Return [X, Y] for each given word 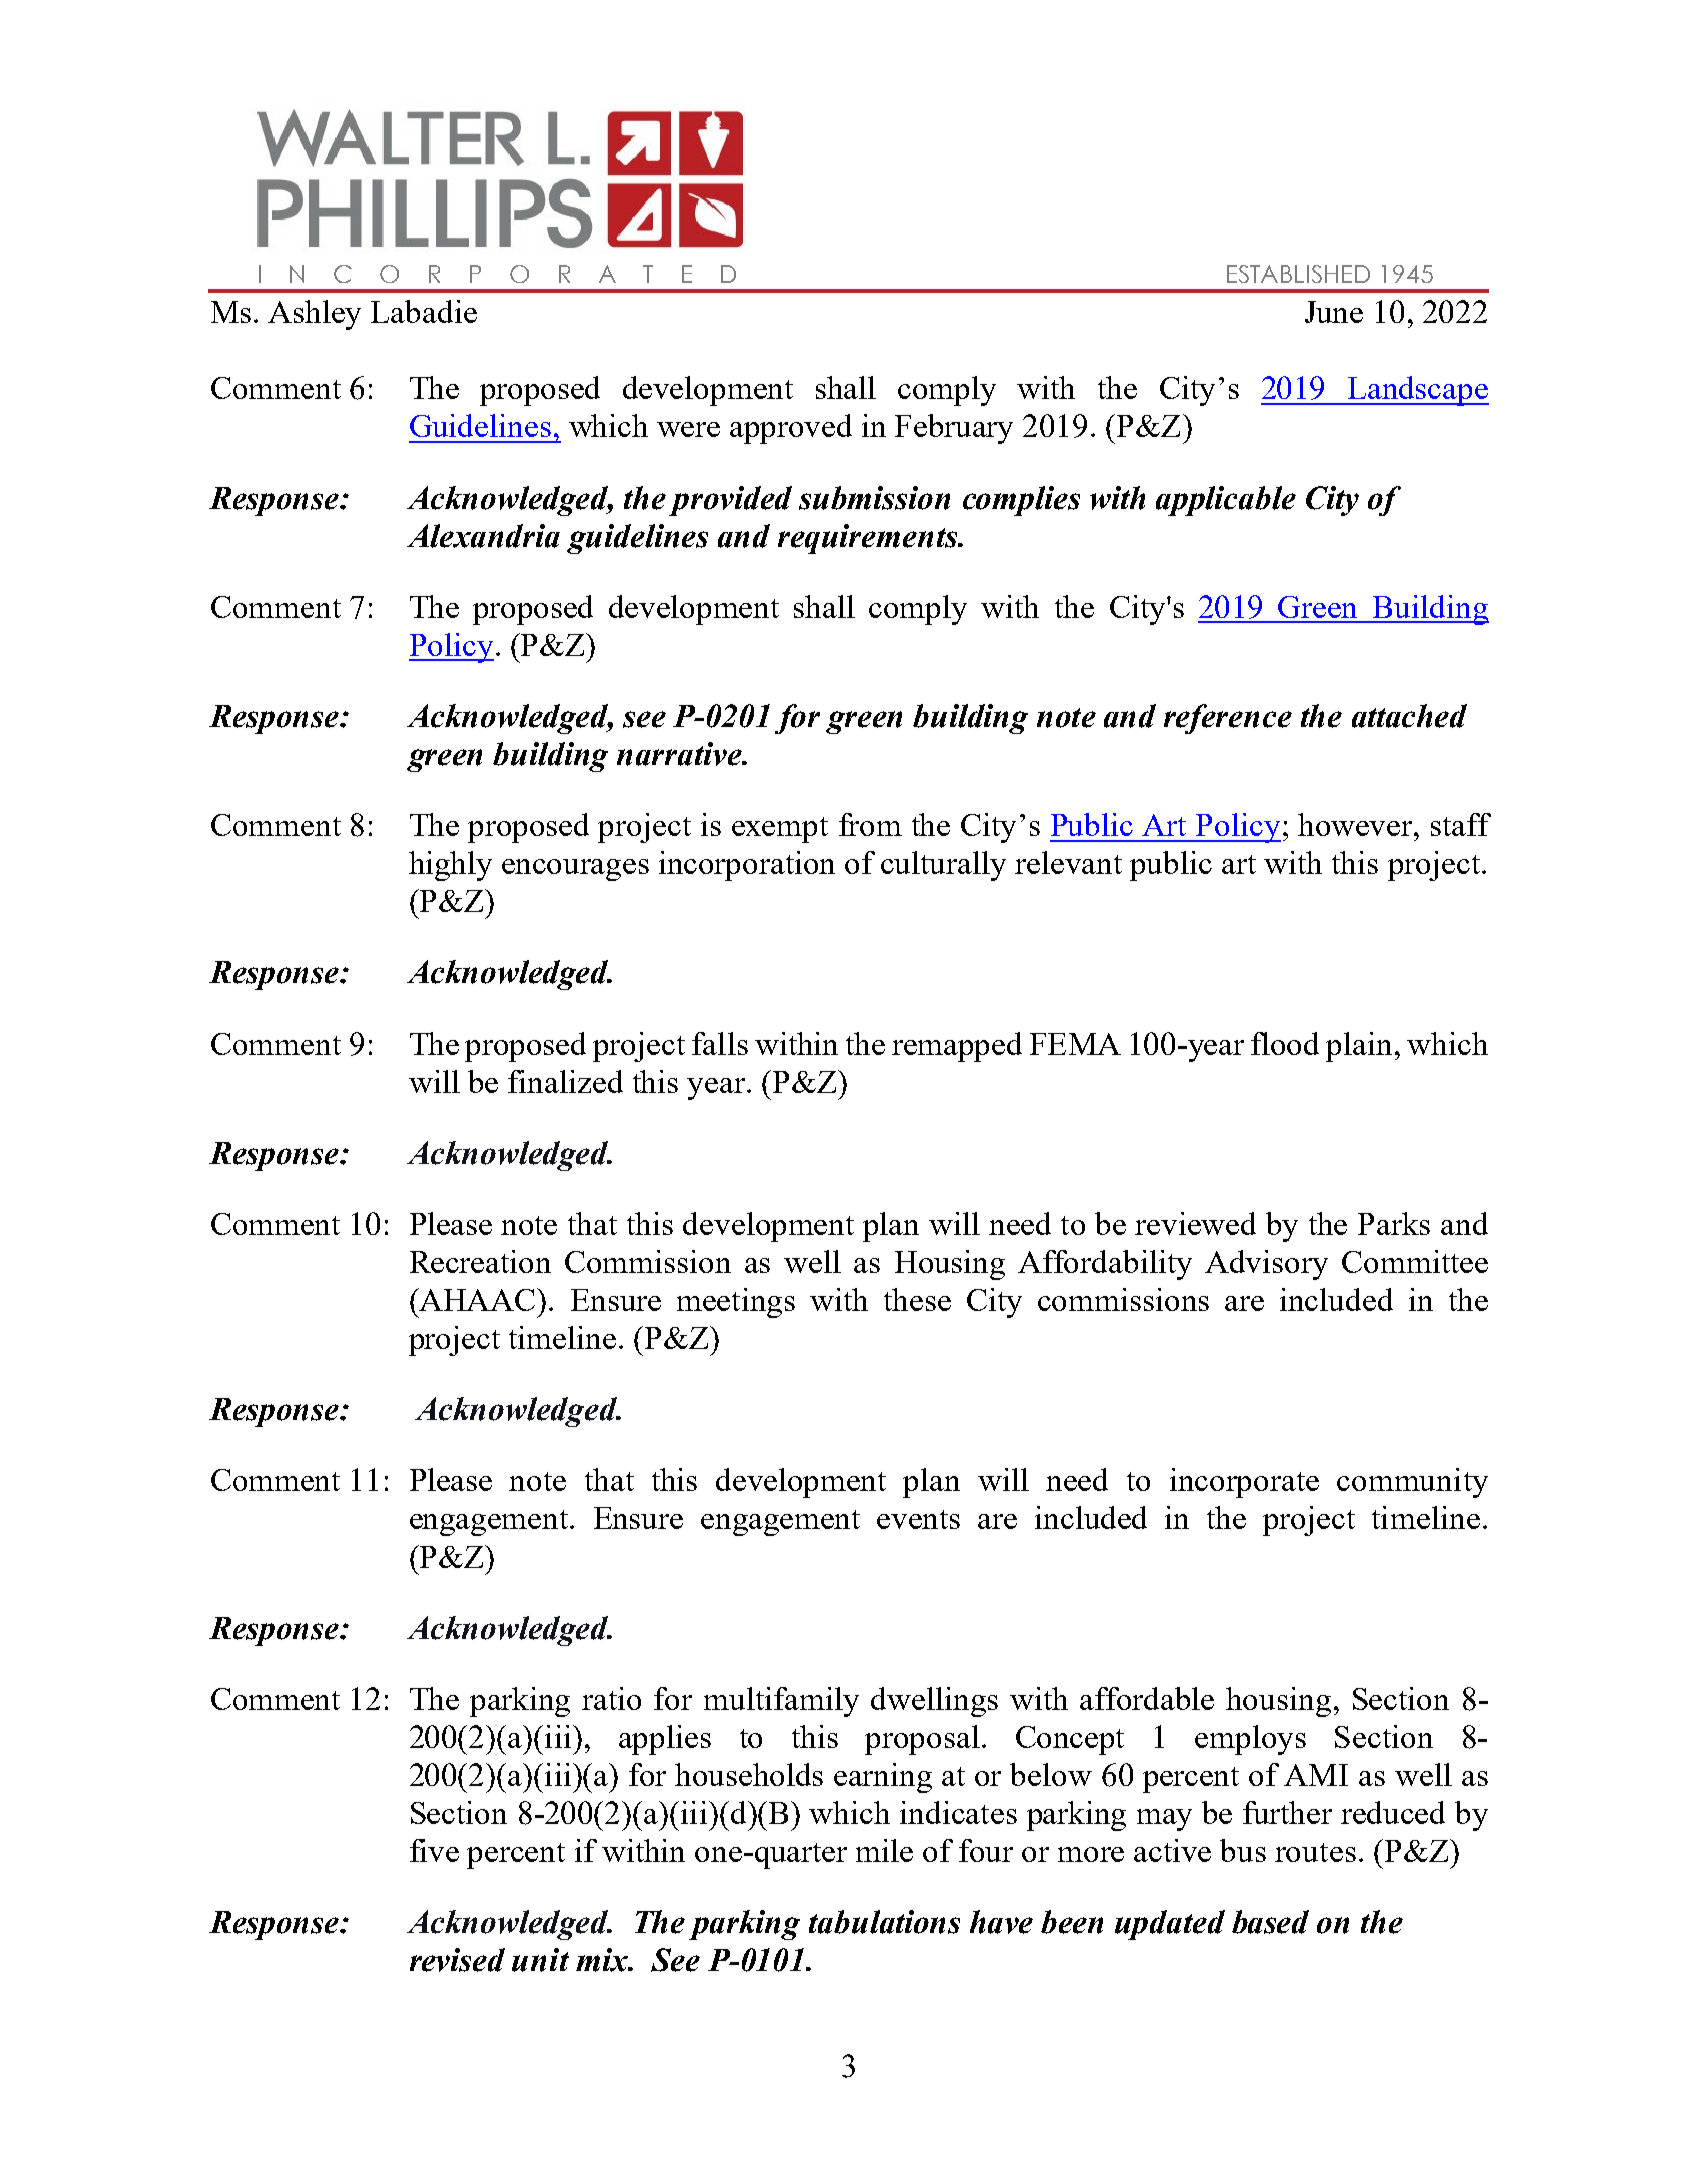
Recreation [480, 1261]
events [918, 1519]
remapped [957, 1047]
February [954, 429]
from [870, 824]
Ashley [314, 315]
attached [1409, 716]
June [1334, 312]
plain [1359, 1047]
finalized [565, 1081]
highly [450, 866]
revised [457, 1960]
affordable [1147, 1698]
